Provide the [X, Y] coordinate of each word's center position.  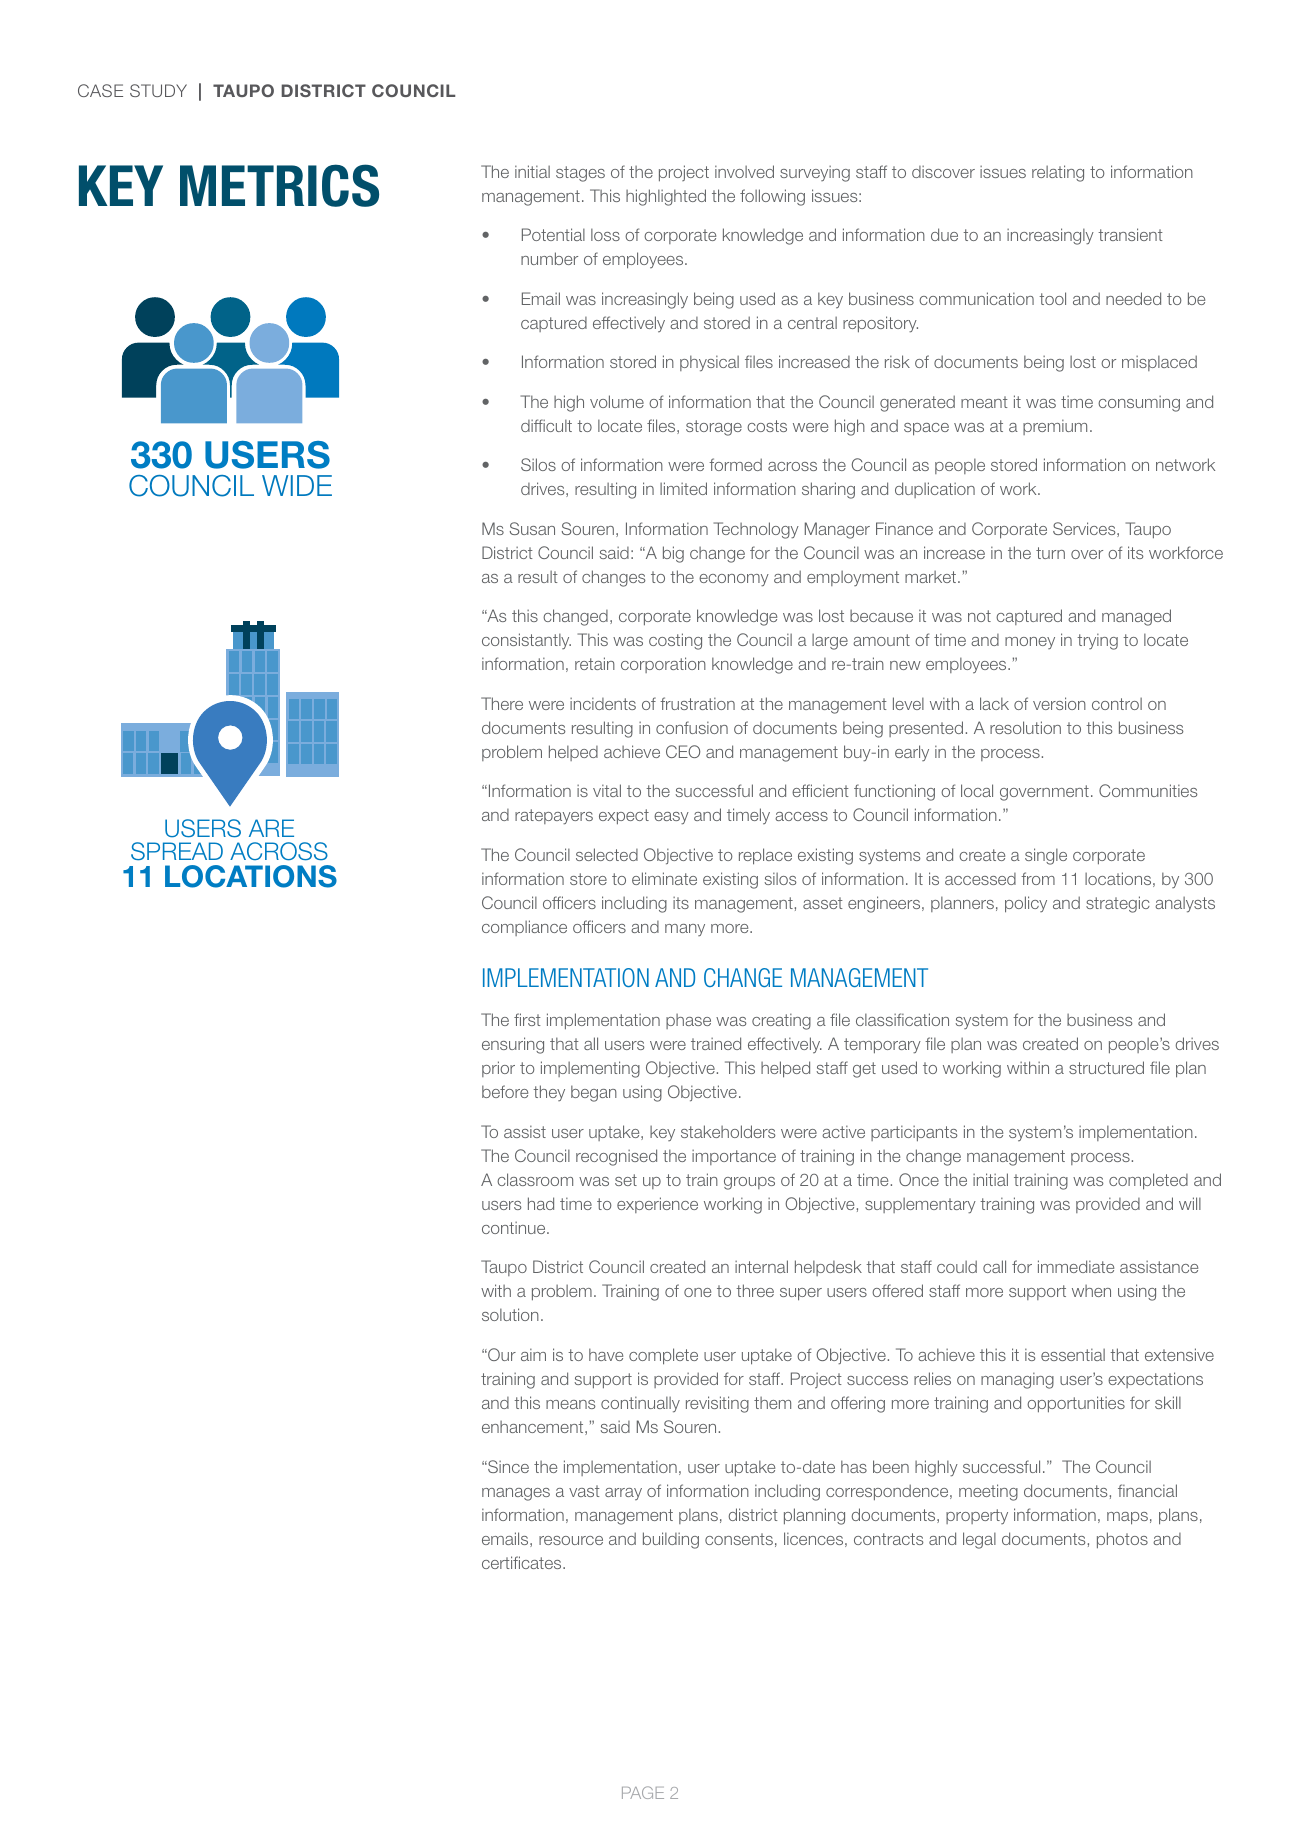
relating [1058, 173]
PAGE [643, 1792]
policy [1026, 904]
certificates [523, 1562]
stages [580, 174]
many [685, 930]
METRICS [279, 185]
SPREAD [177, 851]
